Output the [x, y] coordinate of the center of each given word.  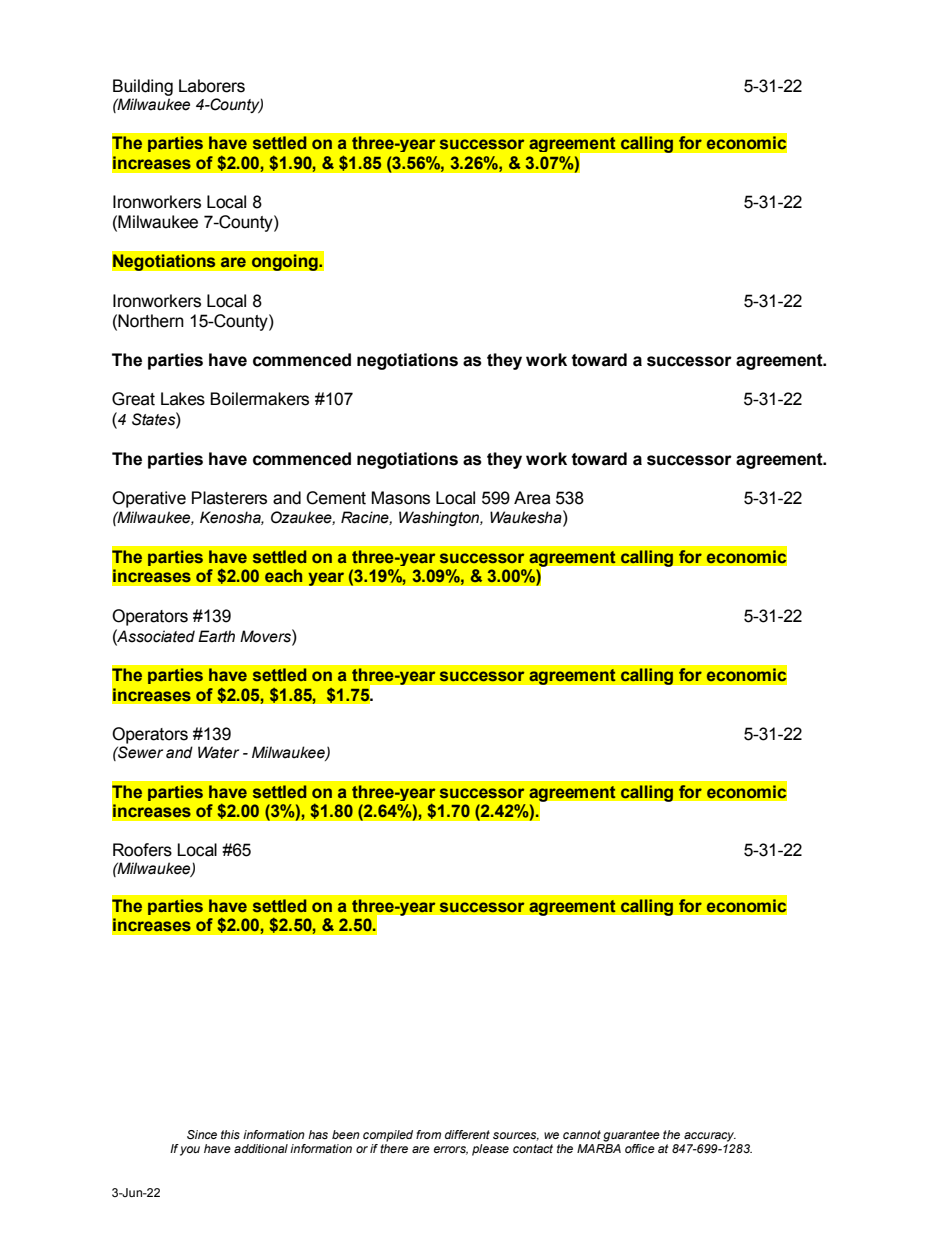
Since [202, 1134]
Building [143, 87]
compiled [388, 1136]
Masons [401, 498]
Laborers [212, 86]
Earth [216, 636]
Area [532, 498]
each [283, 575]
